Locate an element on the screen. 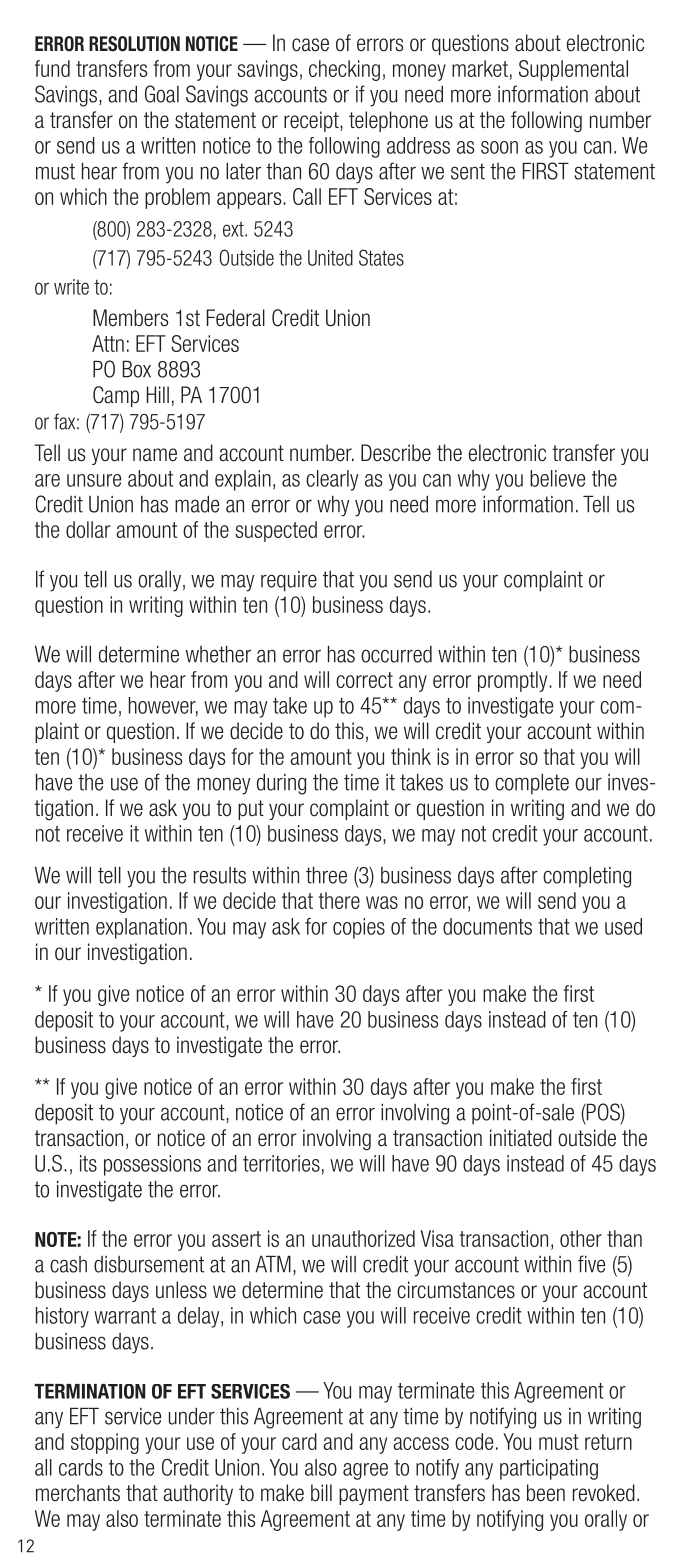  RESOLUTION is located at coordinates (134, 44).
